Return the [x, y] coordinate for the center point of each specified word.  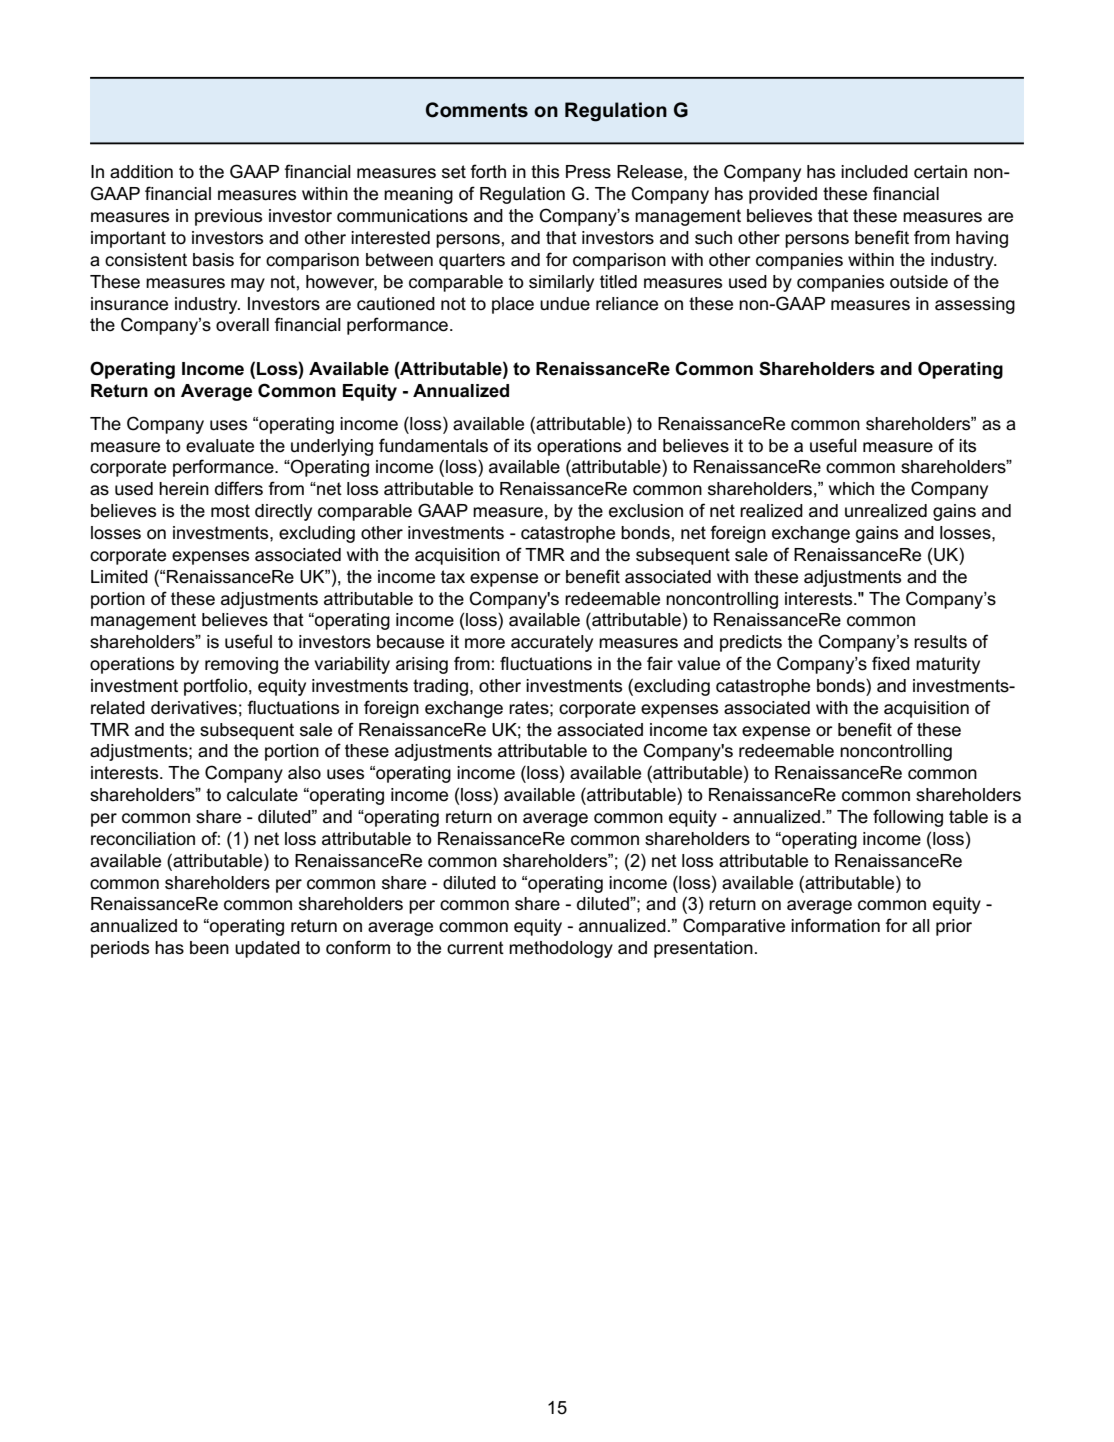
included [874, 172]
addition [141, 172]
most [230, 511]
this [545, 172]
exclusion [646, 511]
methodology [561, 949]
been [209, 948]
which [851, 489]
